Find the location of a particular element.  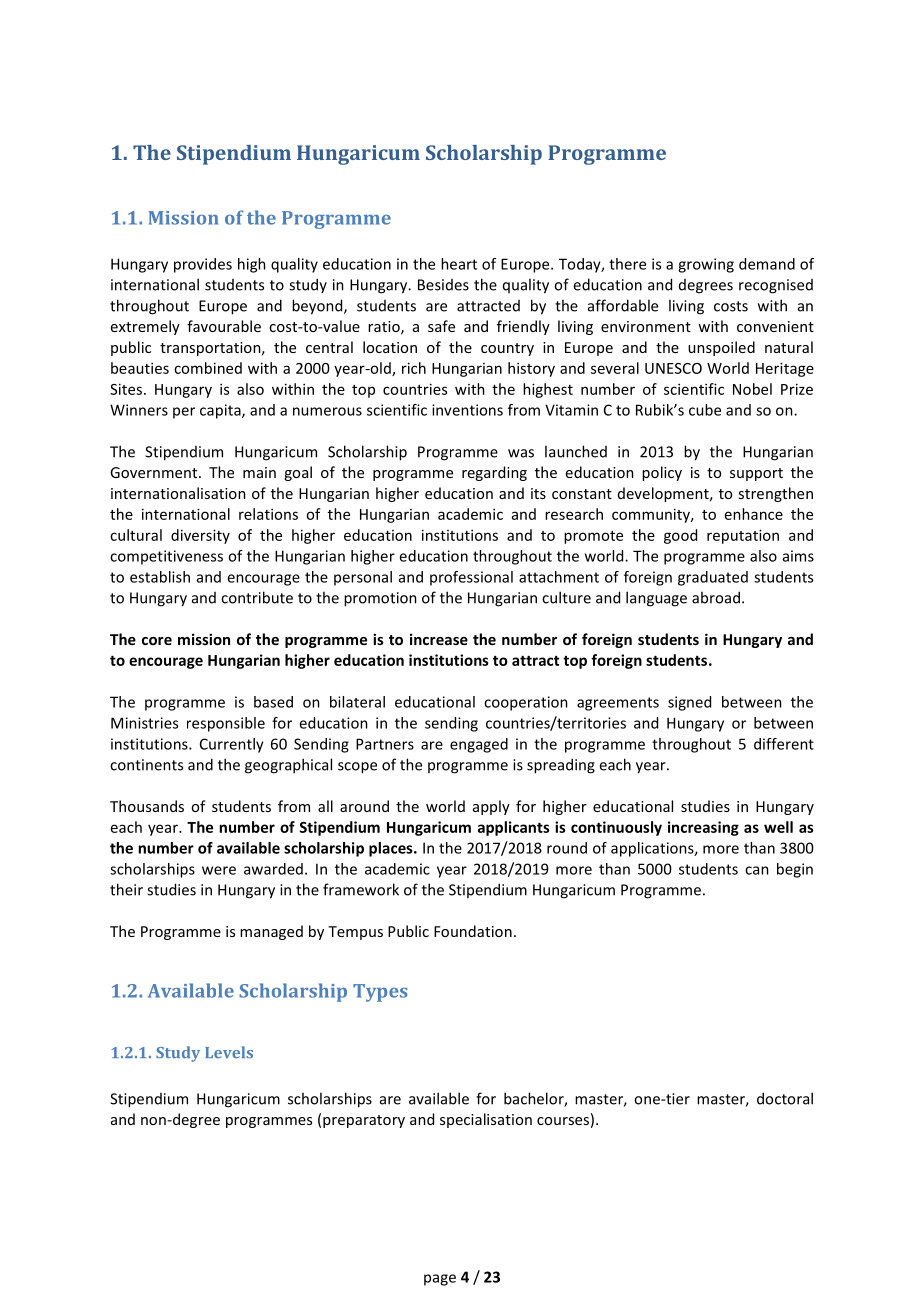

provides is located at coordinates (203, 265).
